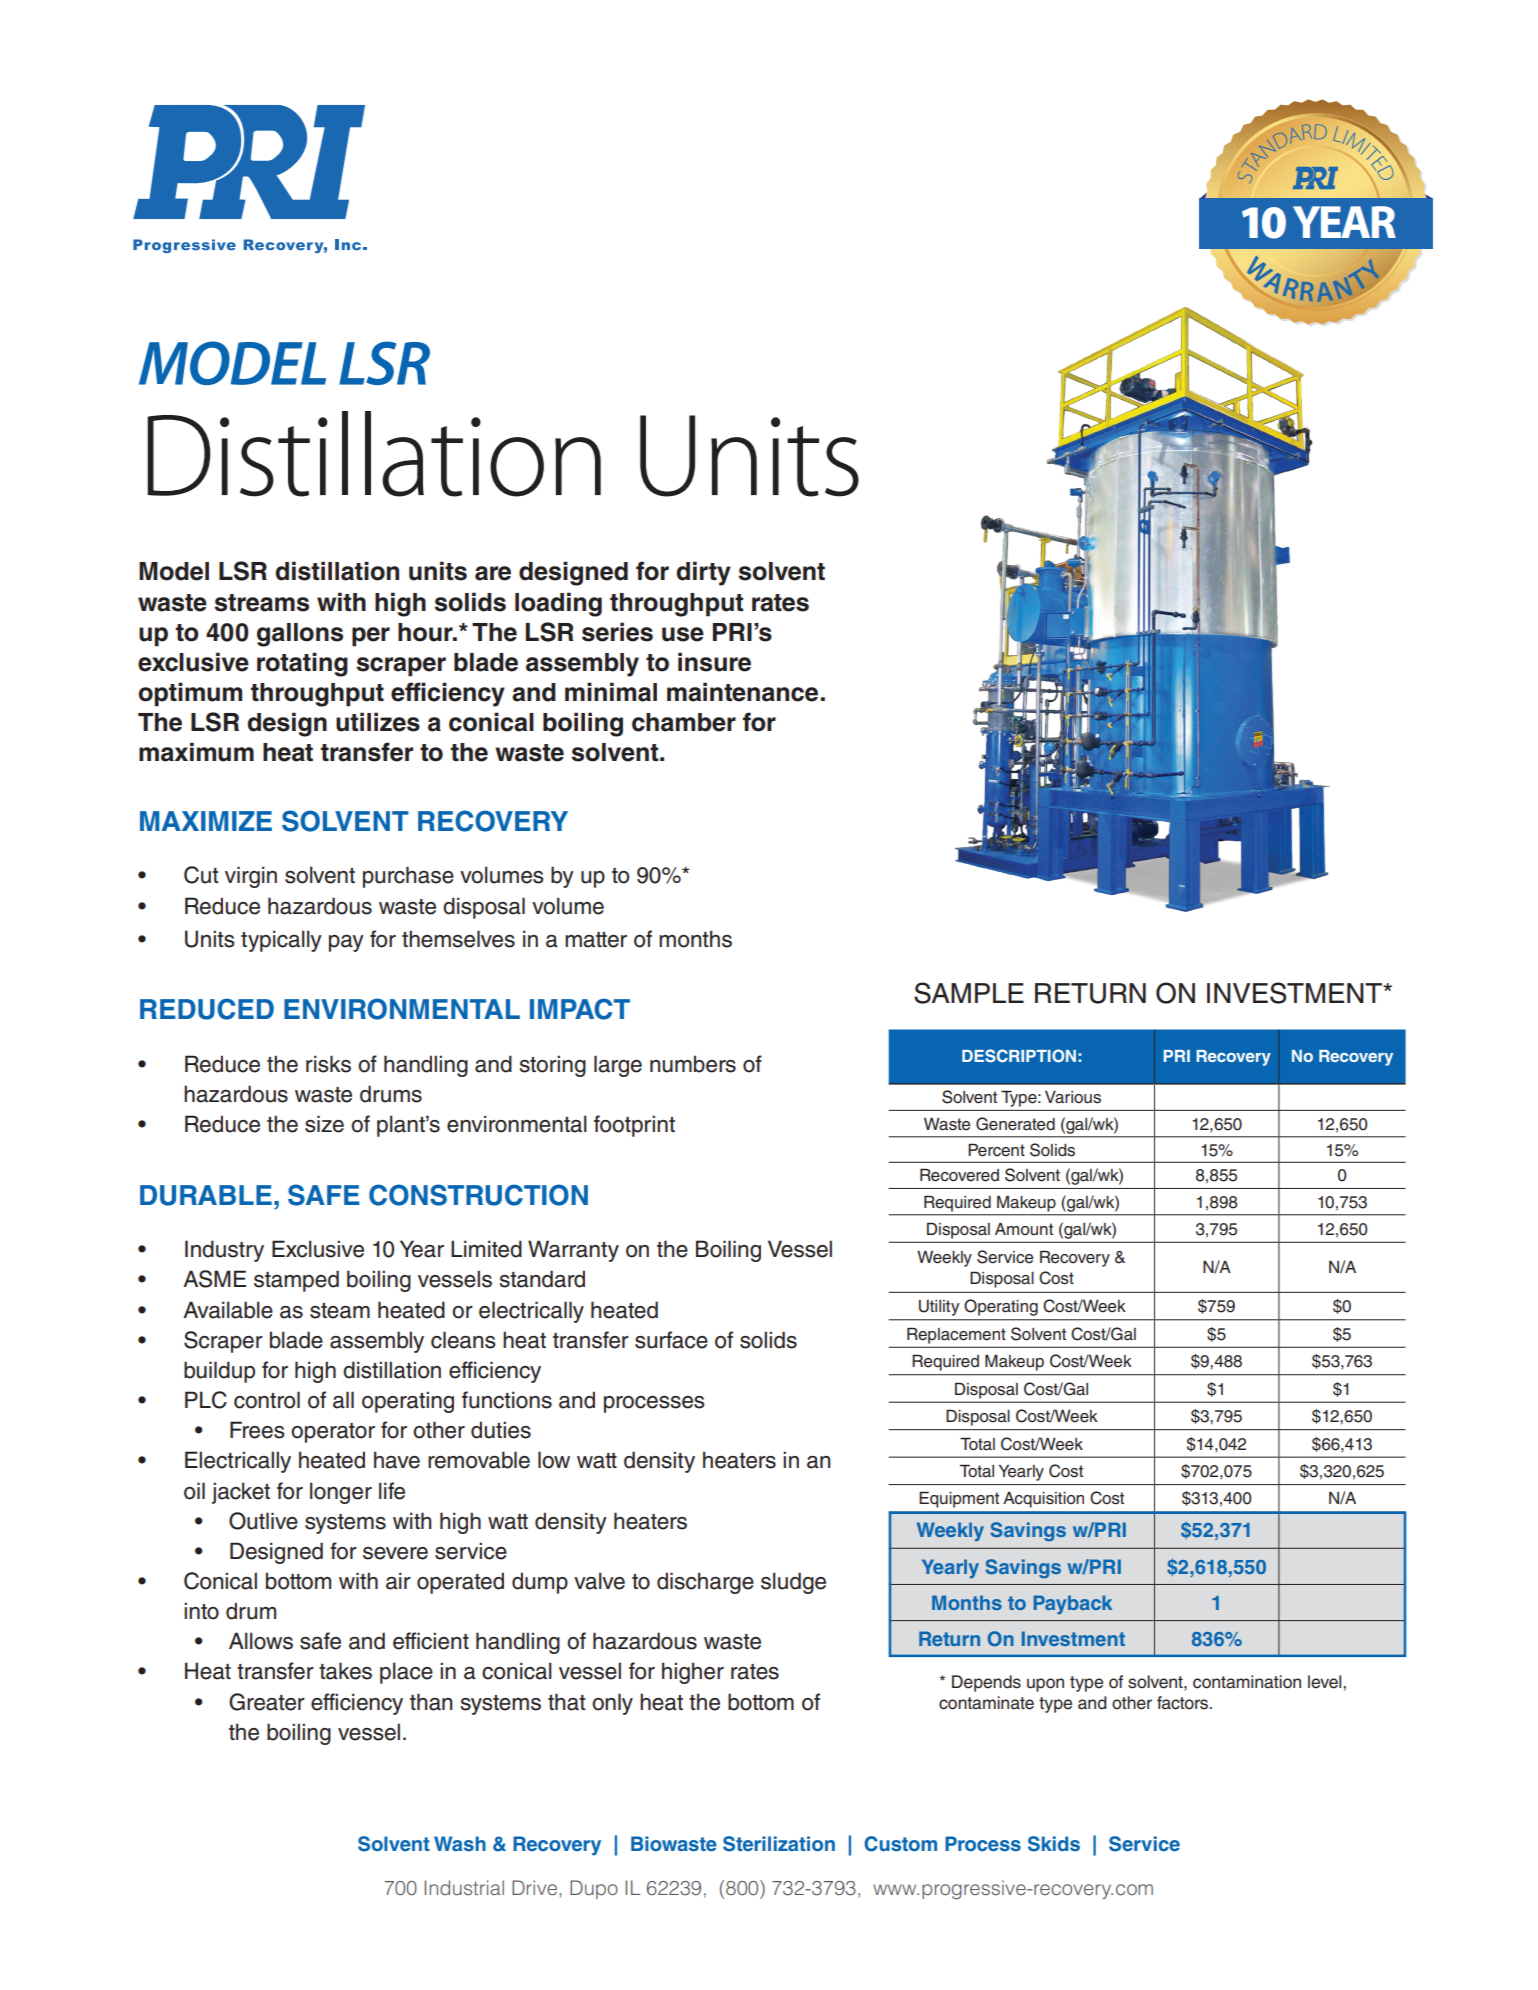 The height and width of the screenshot is (1990, 1538). Describe the element at coordinates (671, 1340) in the screenshot. I see `surface` at that location.
